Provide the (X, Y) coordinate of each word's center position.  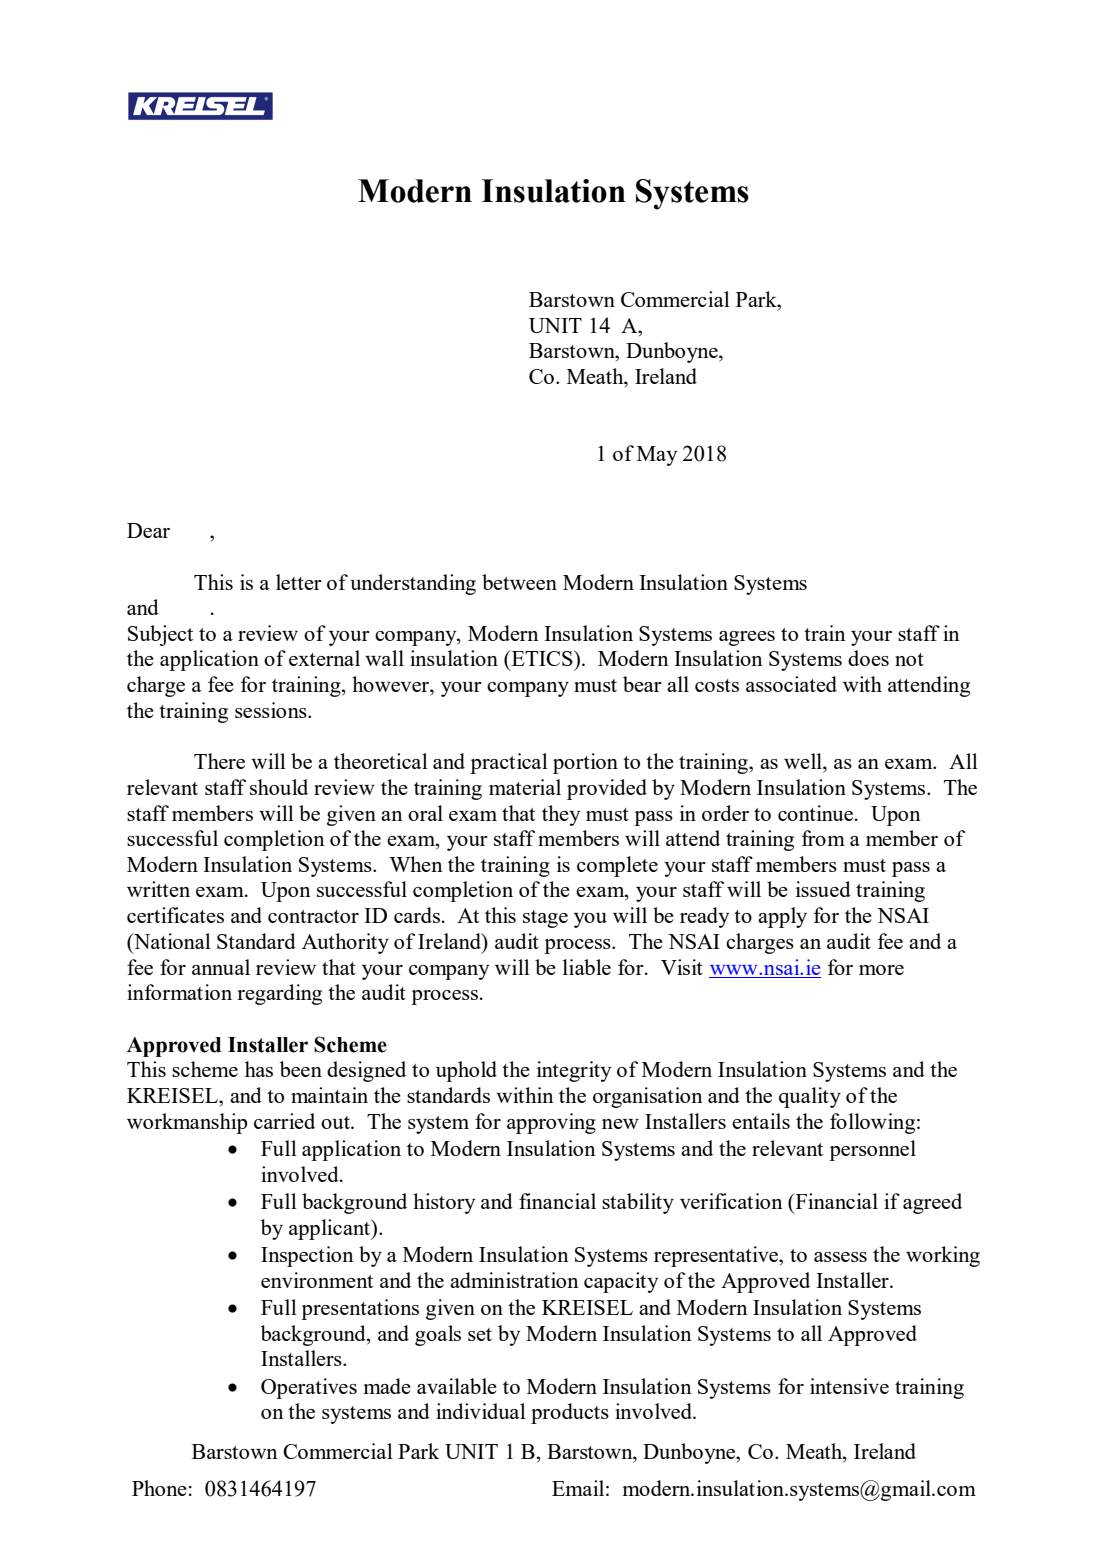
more (881, 970)
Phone (159, 1488)
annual (221, 967)
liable (587, 967)
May (657, 456)
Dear (148, 530)
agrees (747, 638)
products (570, 1413)
